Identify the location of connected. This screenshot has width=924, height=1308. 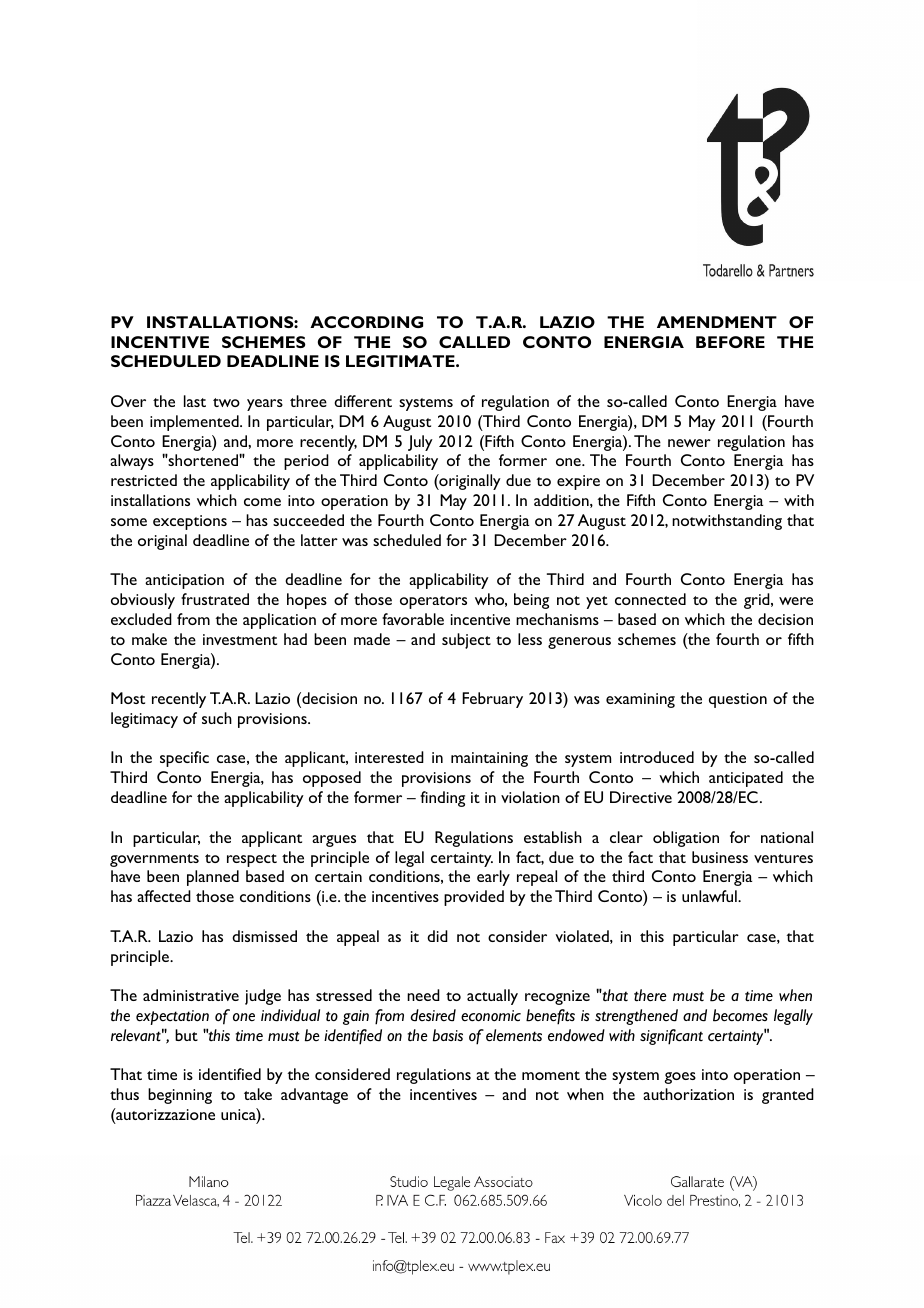
(650, 599).
